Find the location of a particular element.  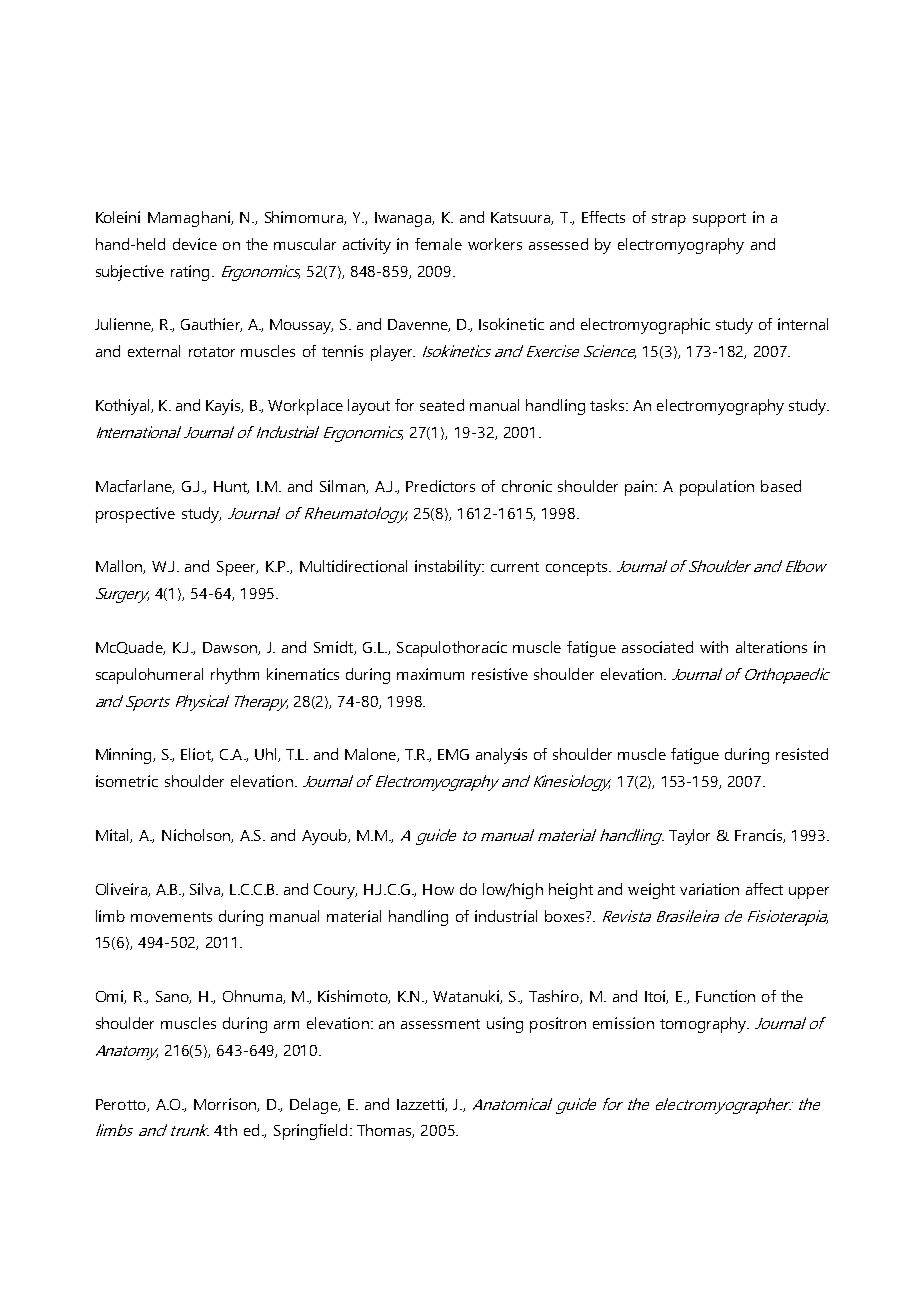

EMG is located at coordinates (453, 754).
